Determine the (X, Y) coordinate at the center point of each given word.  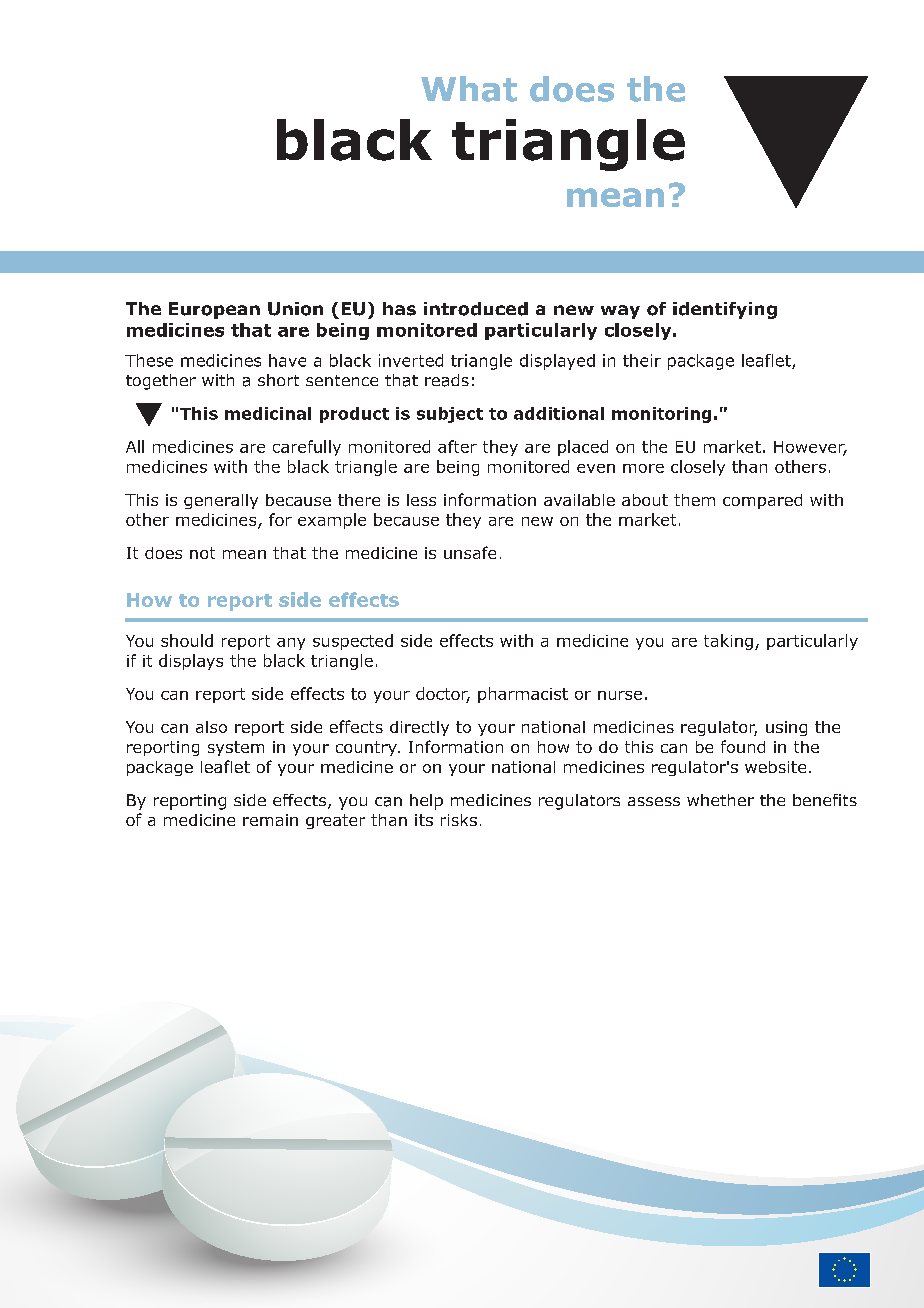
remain (270, 820)
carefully (307, 448)
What (469, 89)
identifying (725, 310)
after (457, 446)
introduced (476, 309)
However (810, 448)
